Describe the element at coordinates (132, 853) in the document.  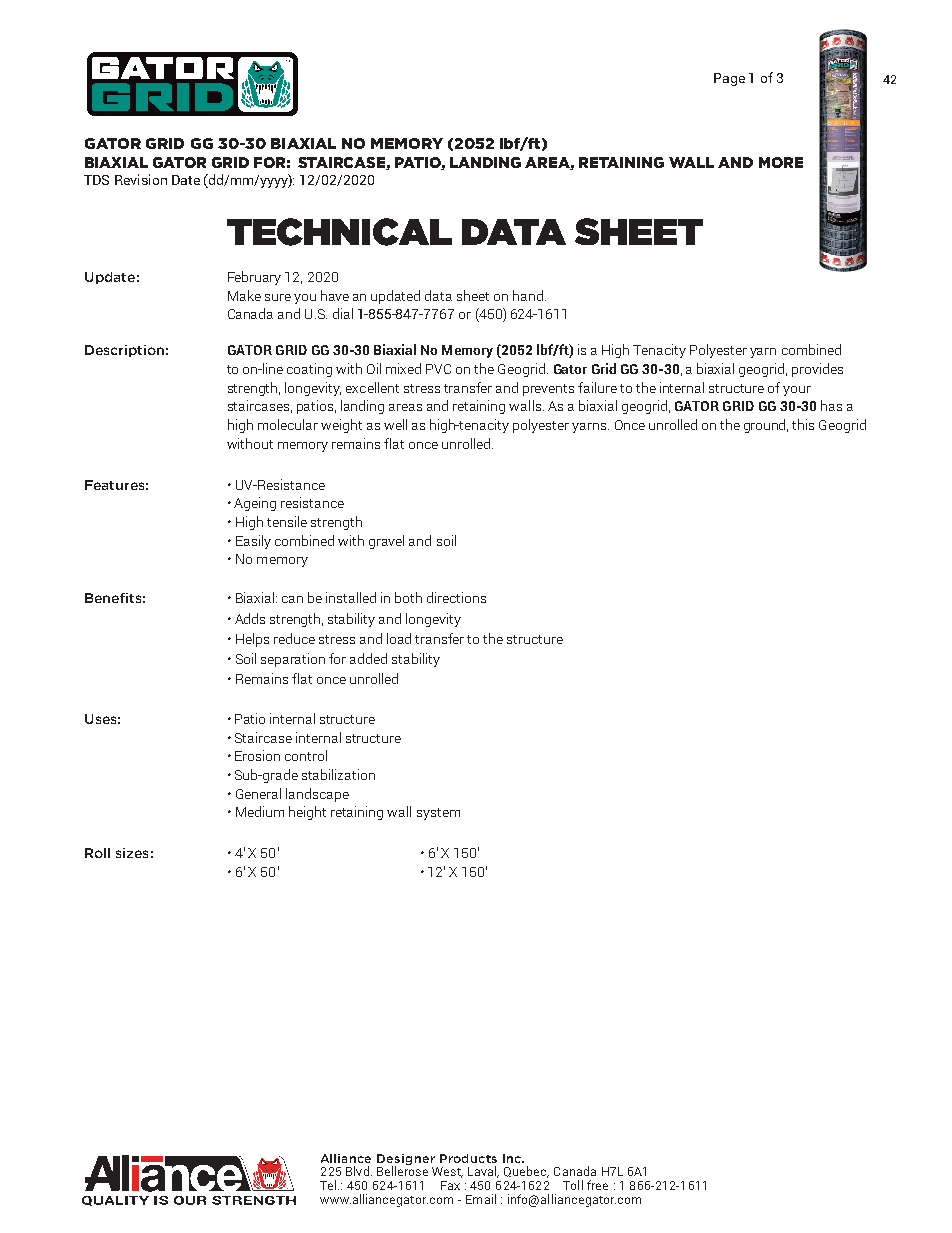
I see `sizes` at that location.
